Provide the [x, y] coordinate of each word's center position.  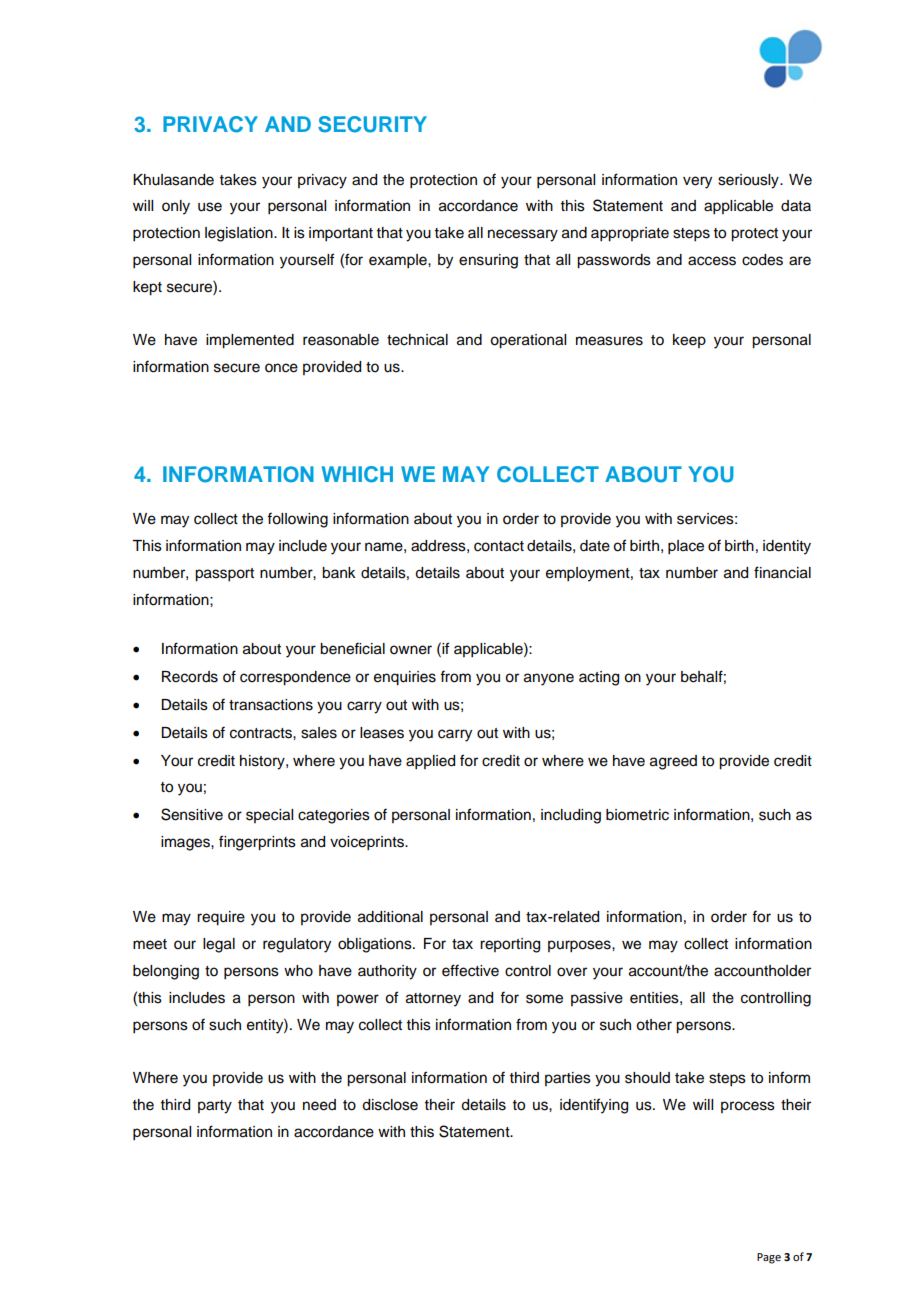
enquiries [405, 678]
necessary [523, 235]
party [215, 1107]
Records [190, 677]
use [210, 207]
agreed [673, 762]
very [697, 182]
